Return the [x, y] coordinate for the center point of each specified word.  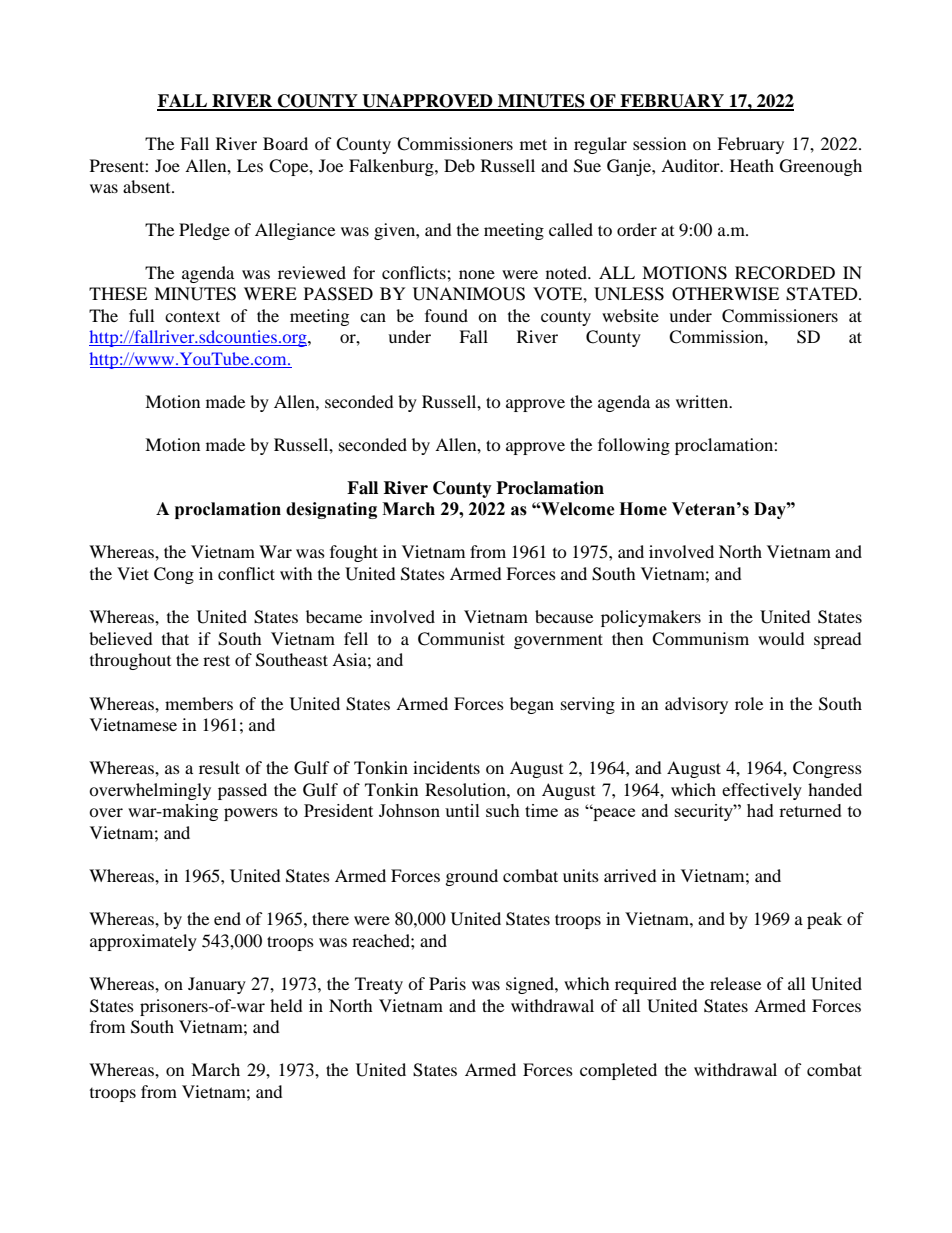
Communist [461, 639]
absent [148, 186]
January [217, 985]
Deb [459, 165]
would [781, 638]
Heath [752, 165]
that [175, 638]
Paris [447, 983]
